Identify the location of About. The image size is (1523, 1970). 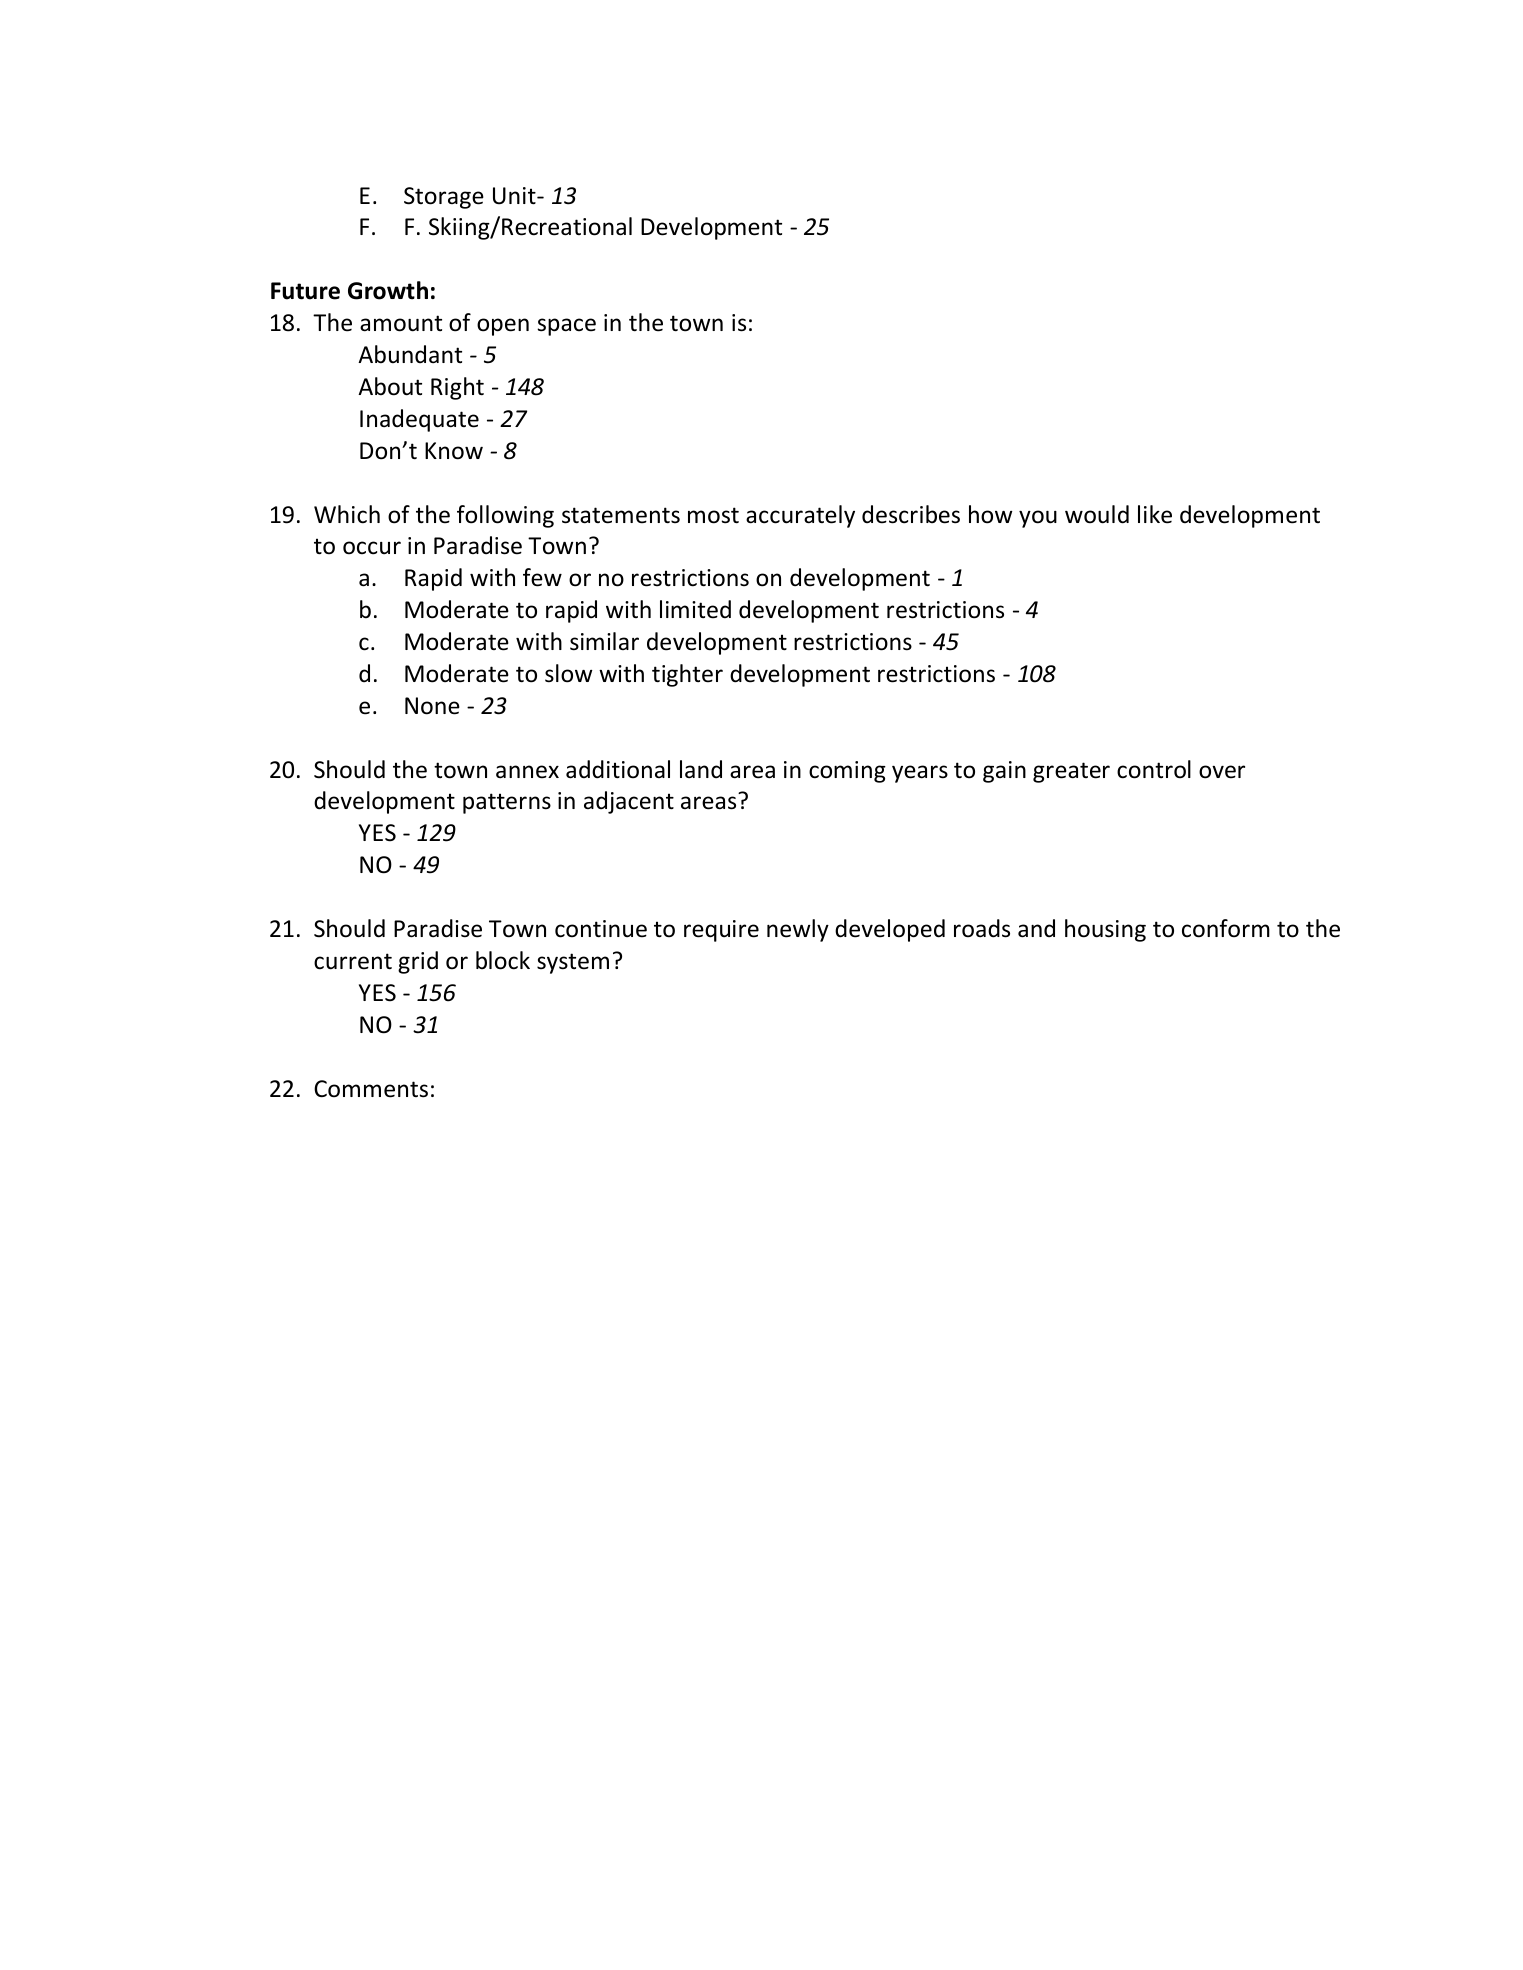
(390, 386).
